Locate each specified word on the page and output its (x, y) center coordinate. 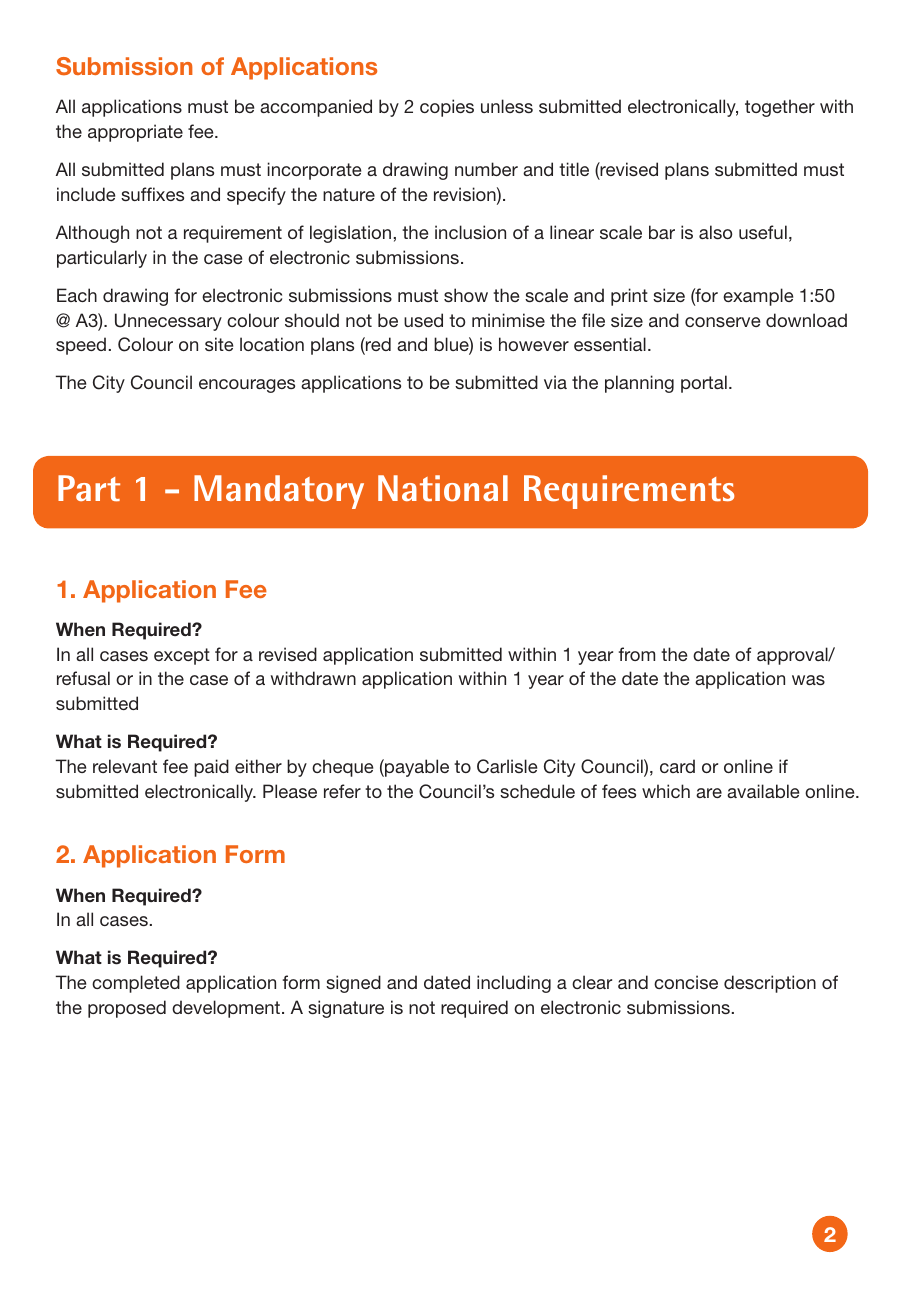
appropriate (135, 133)
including (514, 984)
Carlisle (507, 766)
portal (704, 384)
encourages (247, 386)
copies (447, 108)
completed (136, 984)
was (808, 680)
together (780, 108)
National (443, 488)
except (182, 656)
